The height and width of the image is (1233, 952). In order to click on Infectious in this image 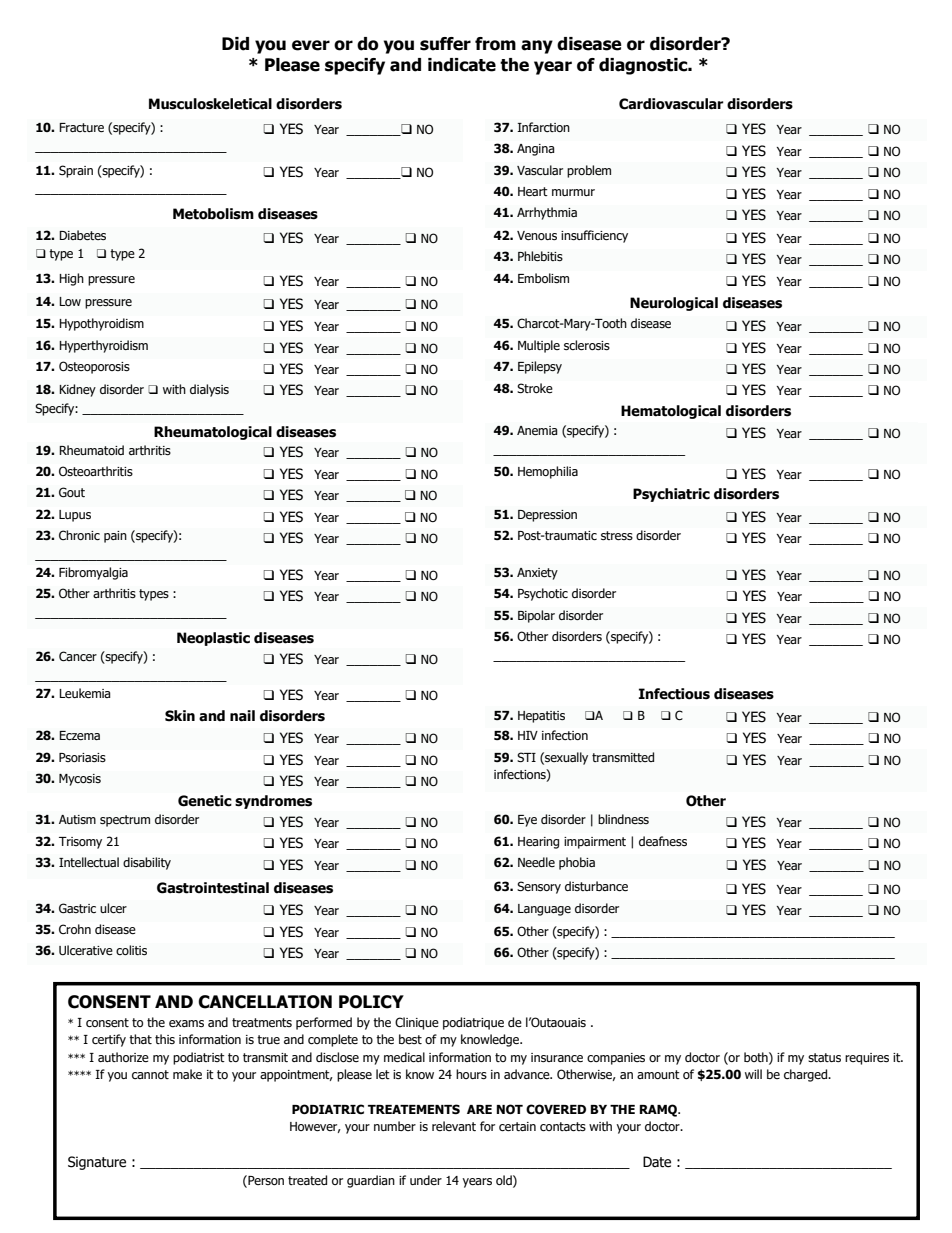, I will do `click(674, 694)`.
